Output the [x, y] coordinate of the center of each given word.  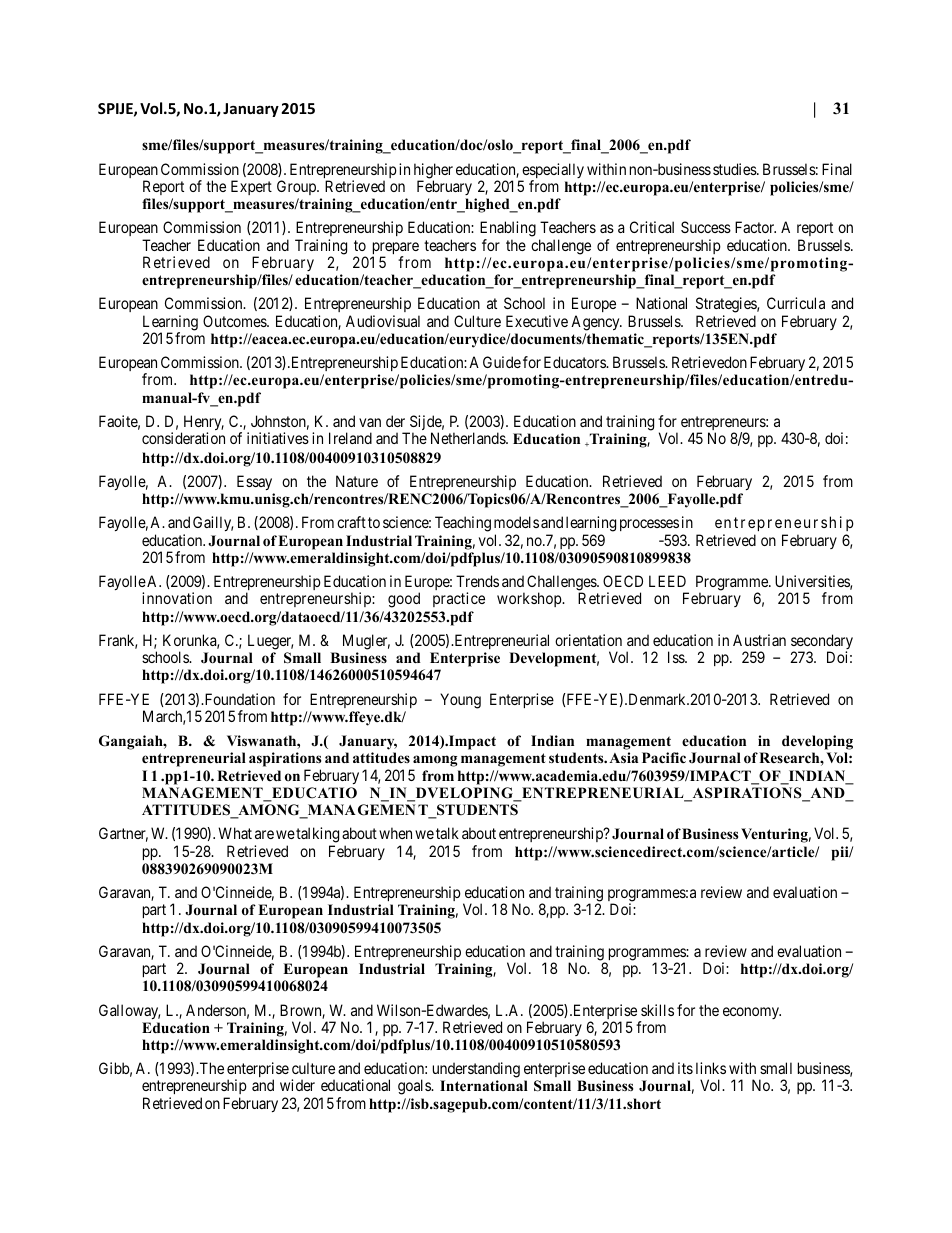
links [711, 1068]
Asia [623, 757]
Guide [502, 362]
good [404, 600]
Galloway [129, 1011]
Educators [575, 362]
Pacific [664, 757]
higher [433, 172]
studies [735, 169]
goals [415, 1087]
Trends [477, 581]
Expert [251, 187]
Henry [202, 424]
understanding [476, 1071]
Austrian [759, 640]
